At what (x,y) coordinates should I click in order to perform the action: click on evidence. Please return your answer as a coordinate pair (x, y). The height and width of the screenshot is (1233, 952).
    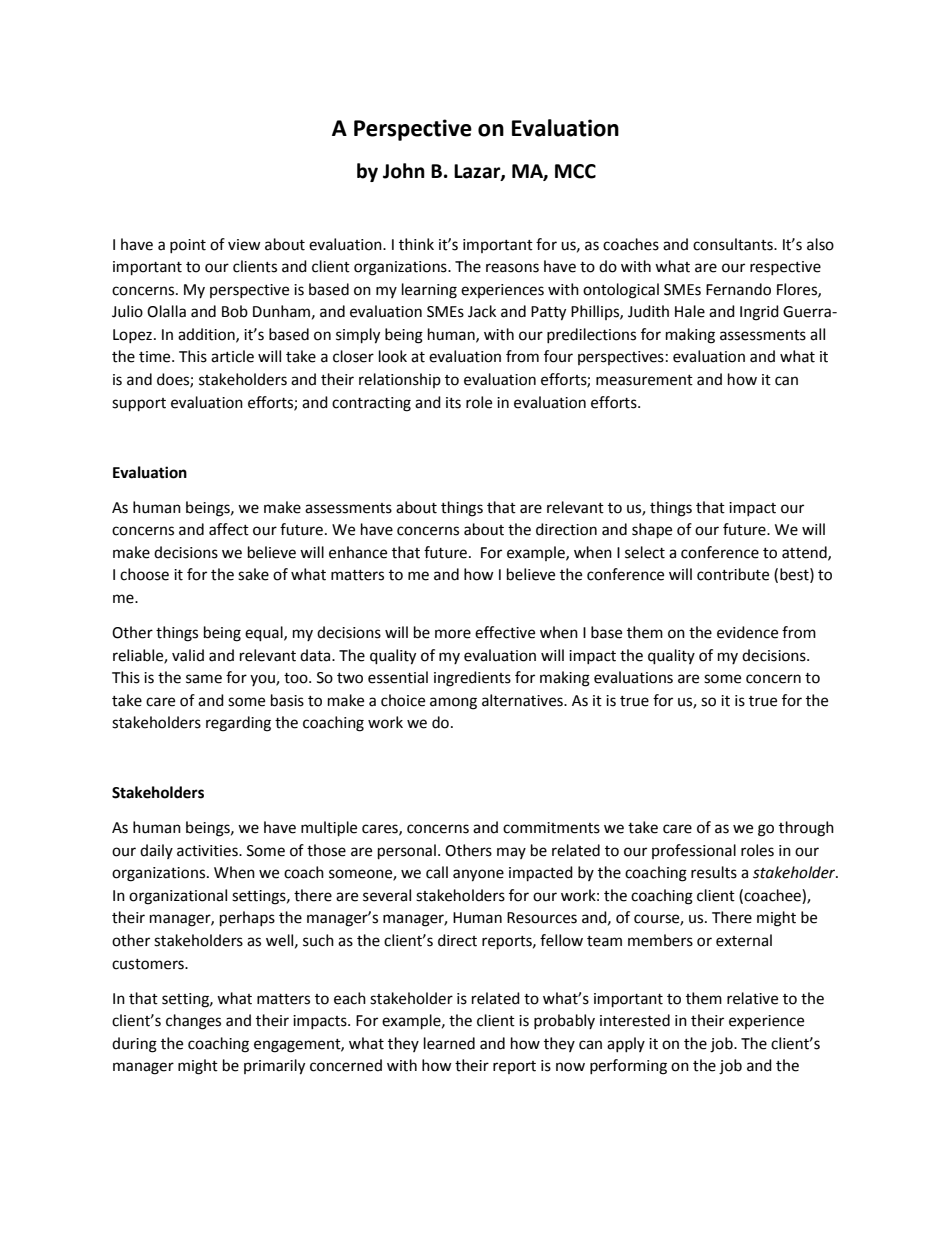
    Looking at the image, I should click on (747, 632).
